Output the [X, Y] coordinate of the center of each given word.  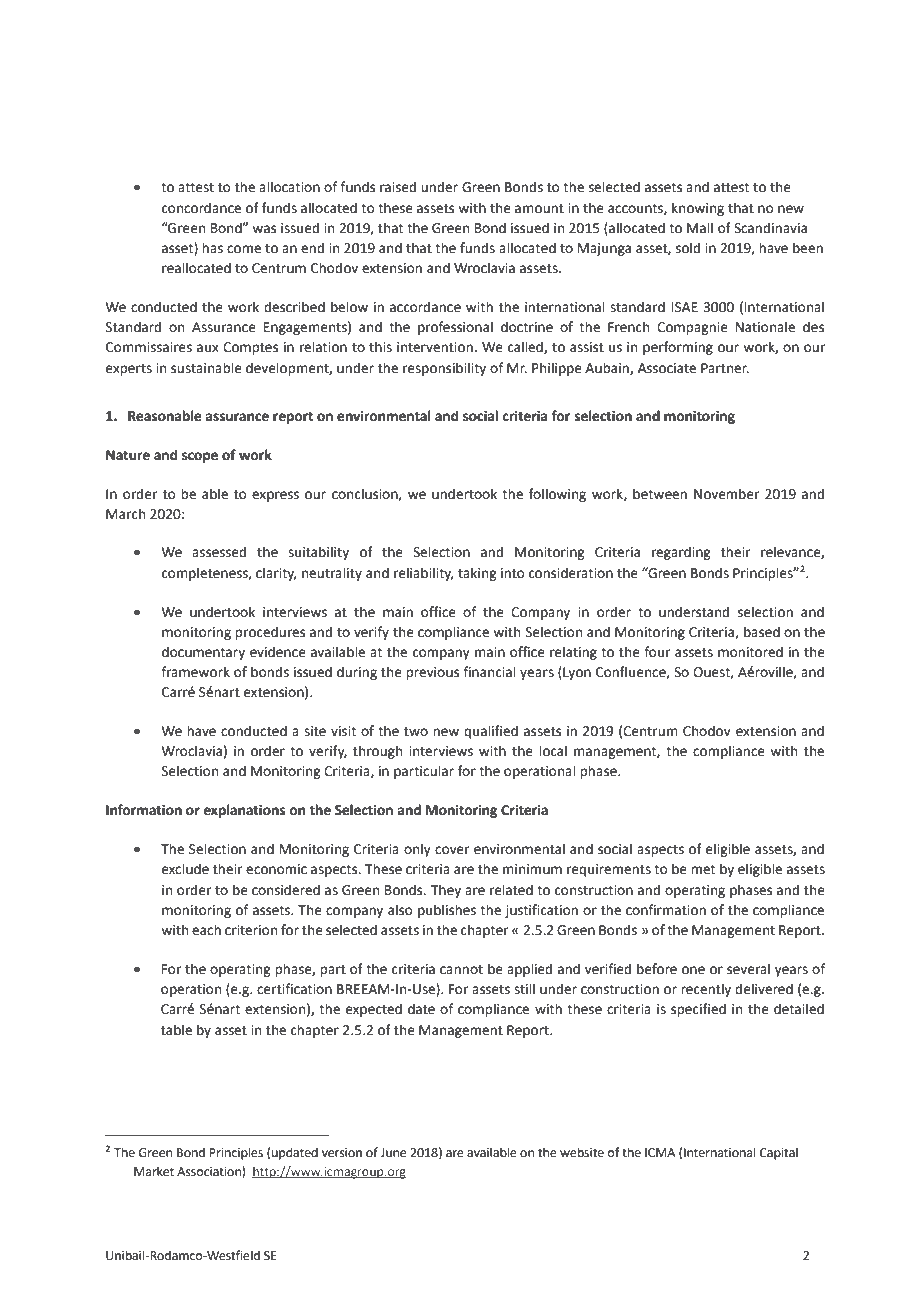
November [726, 494]
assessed [219, 552]
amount [539, 209]
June [393, 1153]
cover [452, 850]
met [703, 870]
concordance [201, 208]
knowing [698, 209]
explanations [244, 811]
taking [477, 574]
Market [154, 1171]
